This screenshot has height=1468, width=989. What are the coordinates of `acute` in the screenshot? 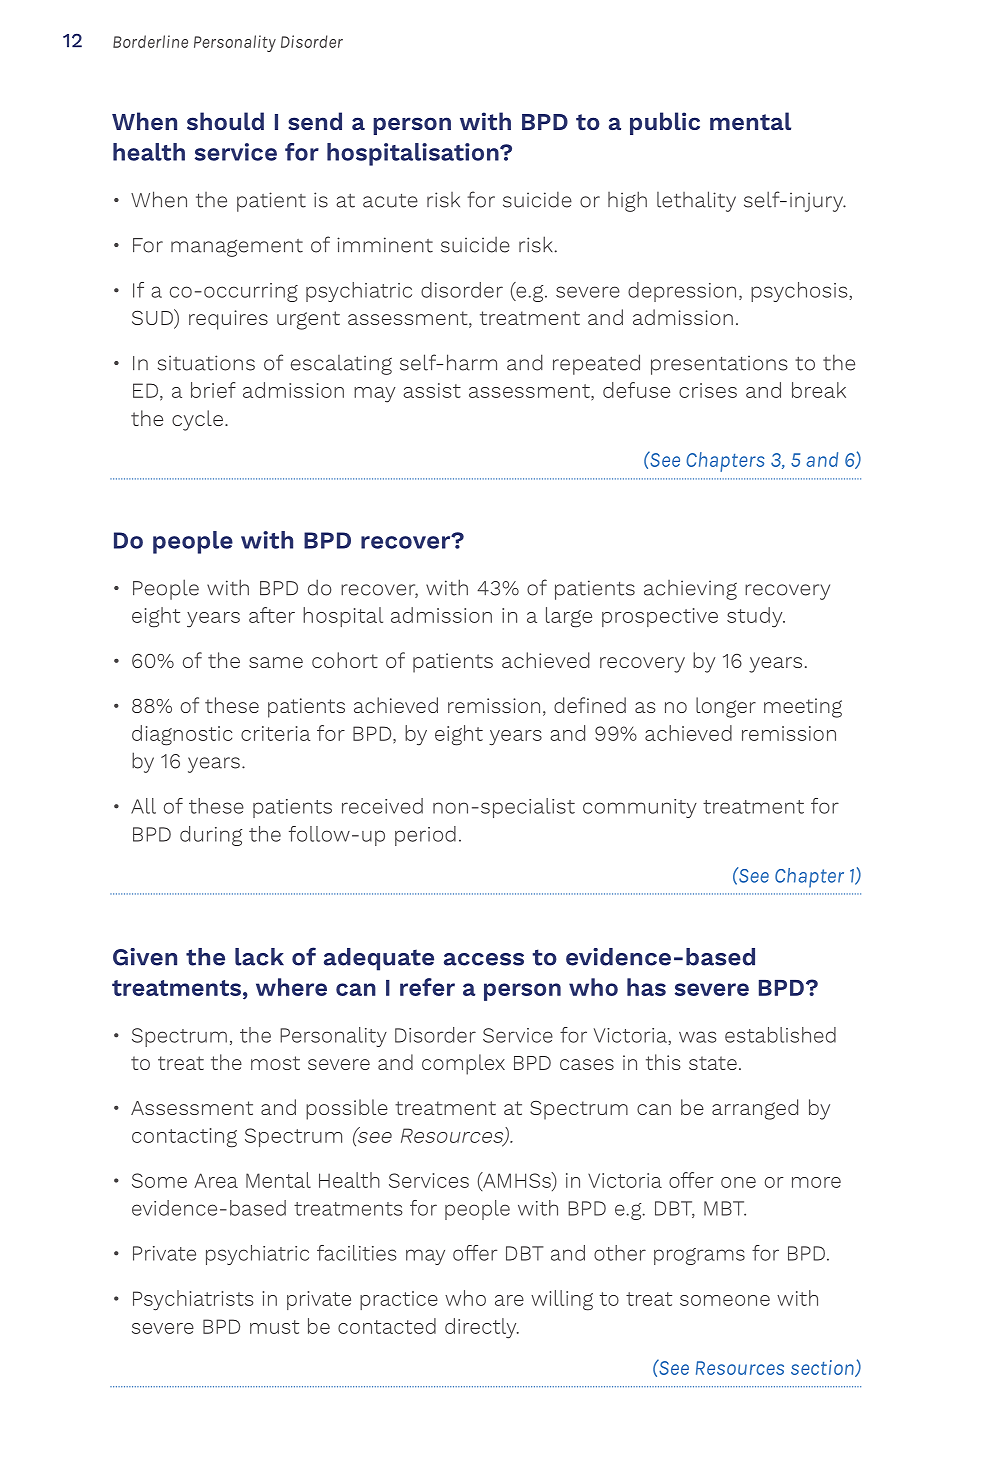 It's located at (390, 201).
